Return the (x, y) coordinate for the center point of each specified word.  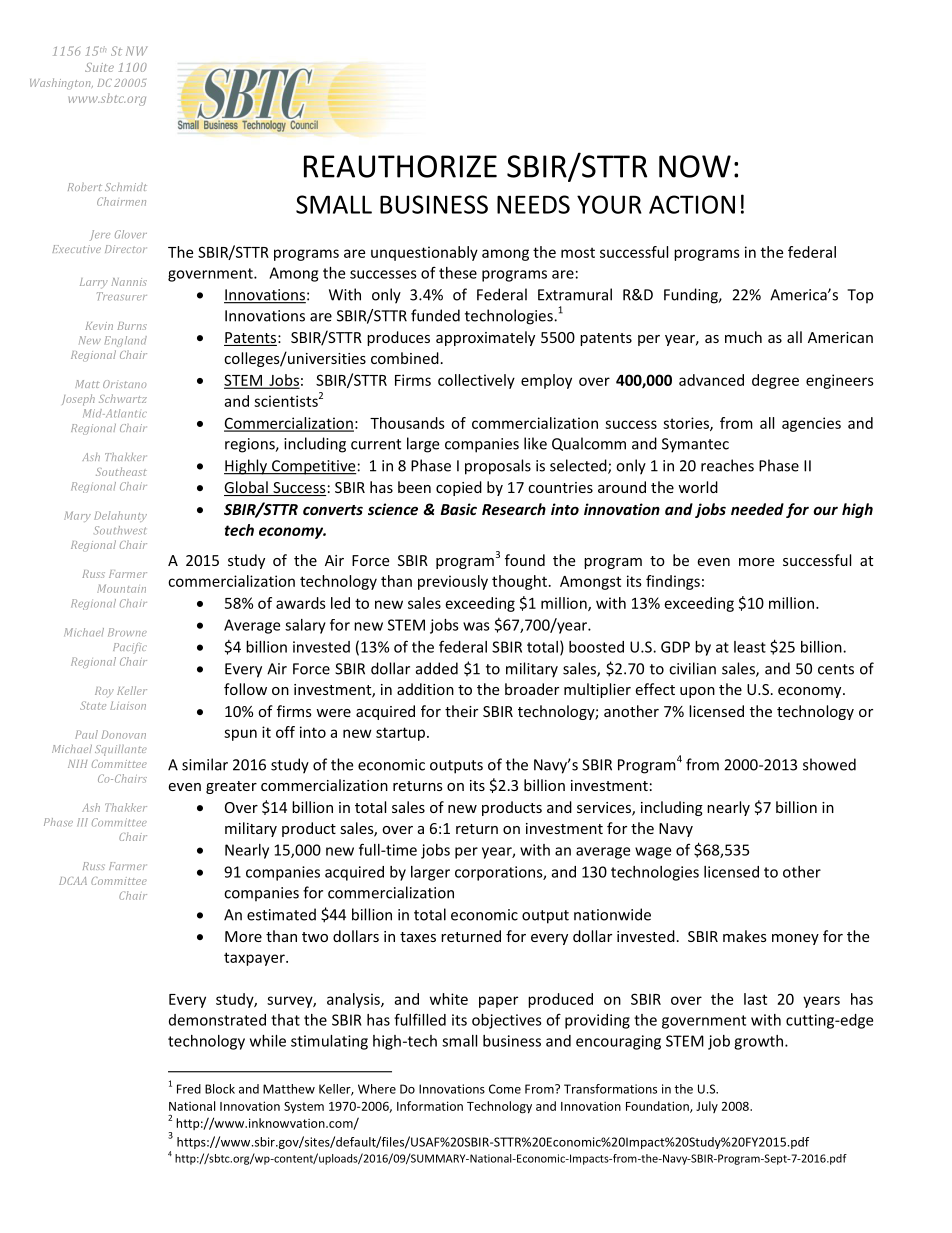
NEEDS (533, 204)
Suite (99, 67)
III (82, 822)
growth (760, 1042)
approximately (485, 338)
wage (653, 853)
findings (673, 582)
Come (505, 1089)
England (126, 341)
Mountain (121, 588)
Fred (189, 1089)
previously (453, 582)
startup (400, 734)
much (743, 337)
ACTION (692, 204)
